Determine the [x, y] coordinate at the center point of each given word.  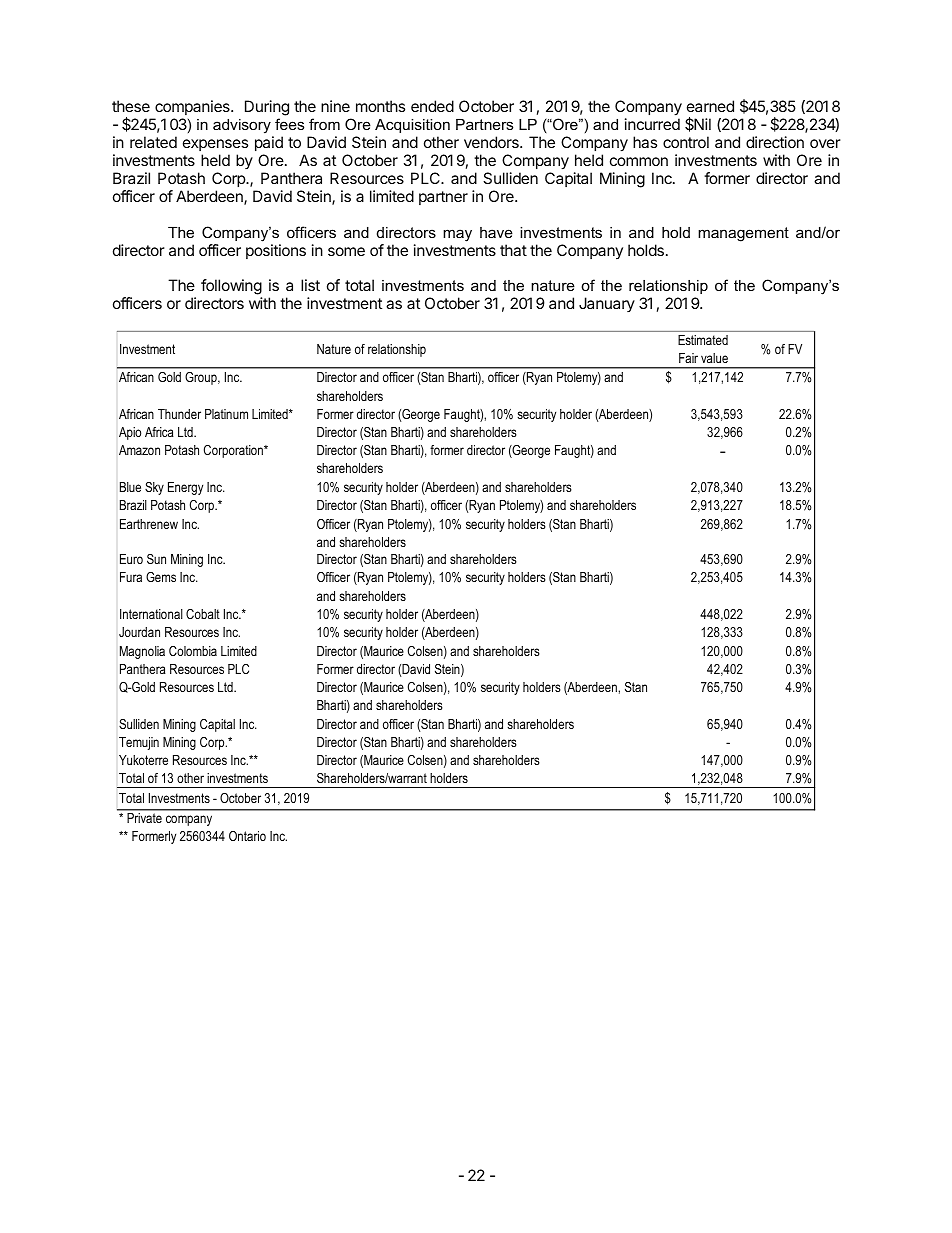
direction [775, 142]
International [151, 614]
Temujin [139, 743]
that [513, 250]
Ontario [247, 836]
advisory [242, 126]
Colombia [193, 651]
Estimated [703, 340]
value [714, 358]
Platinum [226, 414]
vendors [492, 142]
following [231, 288]
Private [145, 818]
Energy [185, 488]
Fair [688, 358]
